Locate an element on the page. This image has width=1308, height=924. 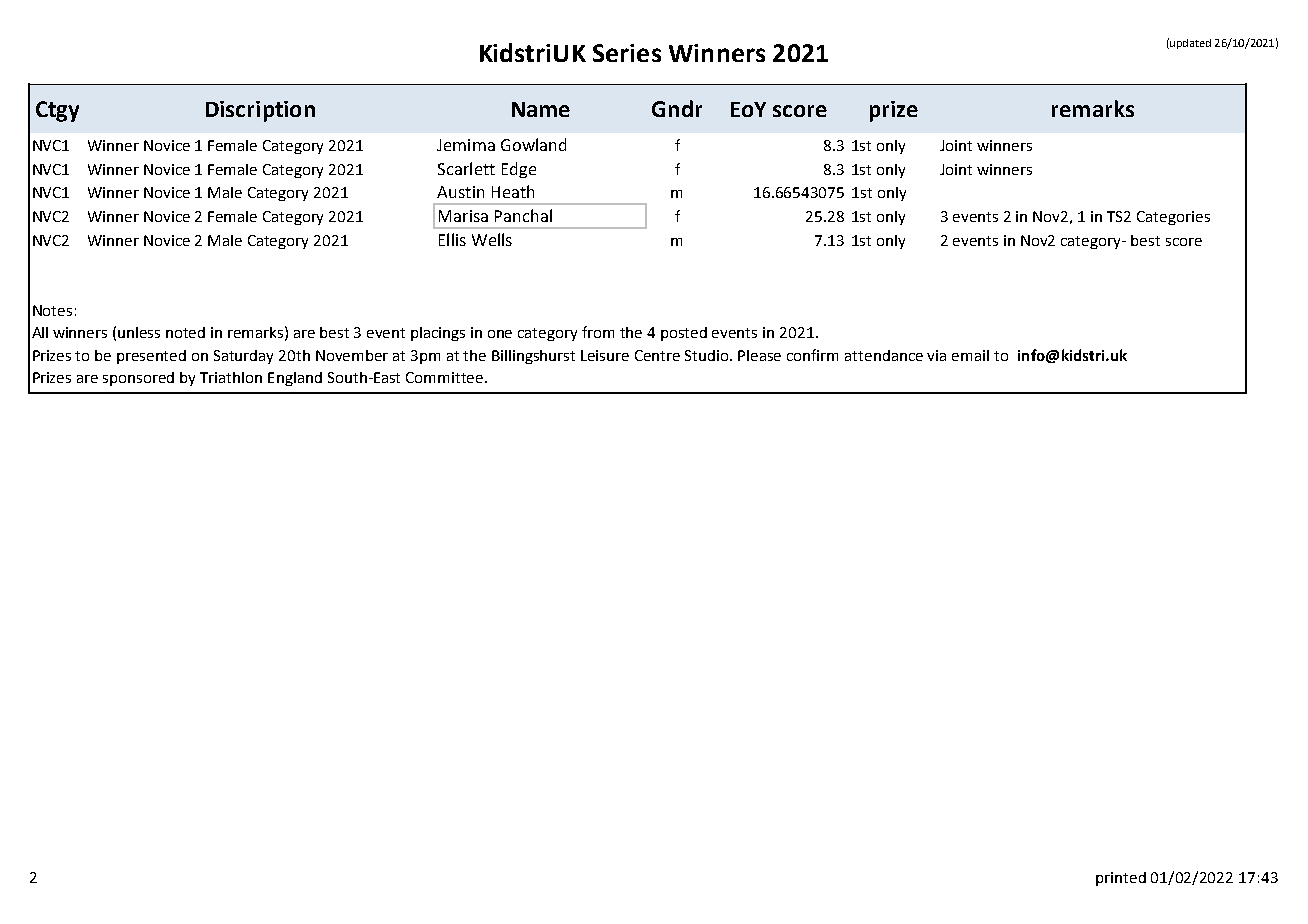
sponsored is located at coordinates (138, 379).
